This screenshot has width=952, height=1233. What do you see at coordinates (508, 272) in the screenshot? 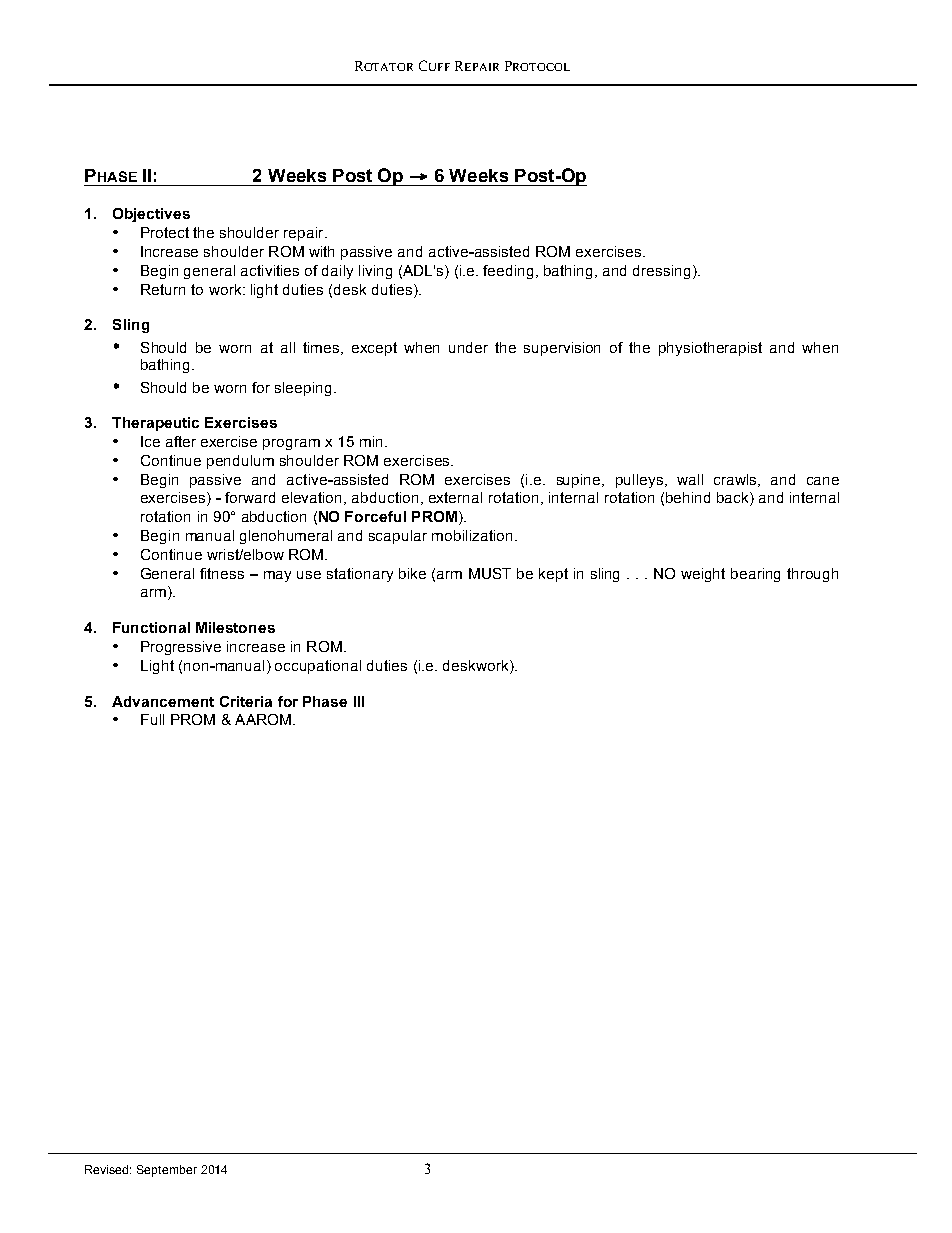
I see `feeding` at bounding box center [508, 272].
